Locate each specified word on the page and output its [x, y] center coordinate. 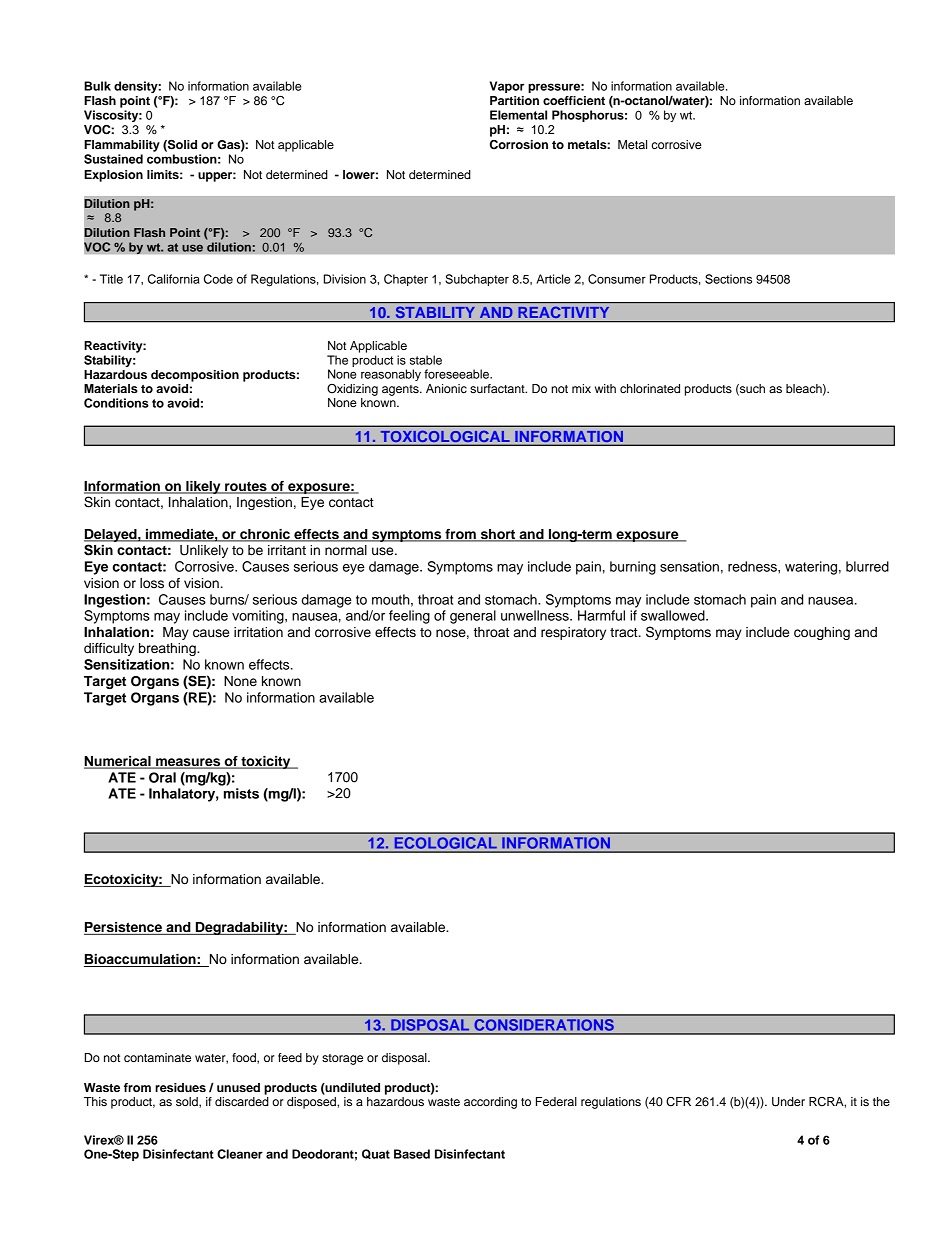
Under [788, 1102]
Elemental [518, 115]
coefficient [574, 100]
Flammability [122, 146]
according [490, 1103]
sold [188, 1102]
